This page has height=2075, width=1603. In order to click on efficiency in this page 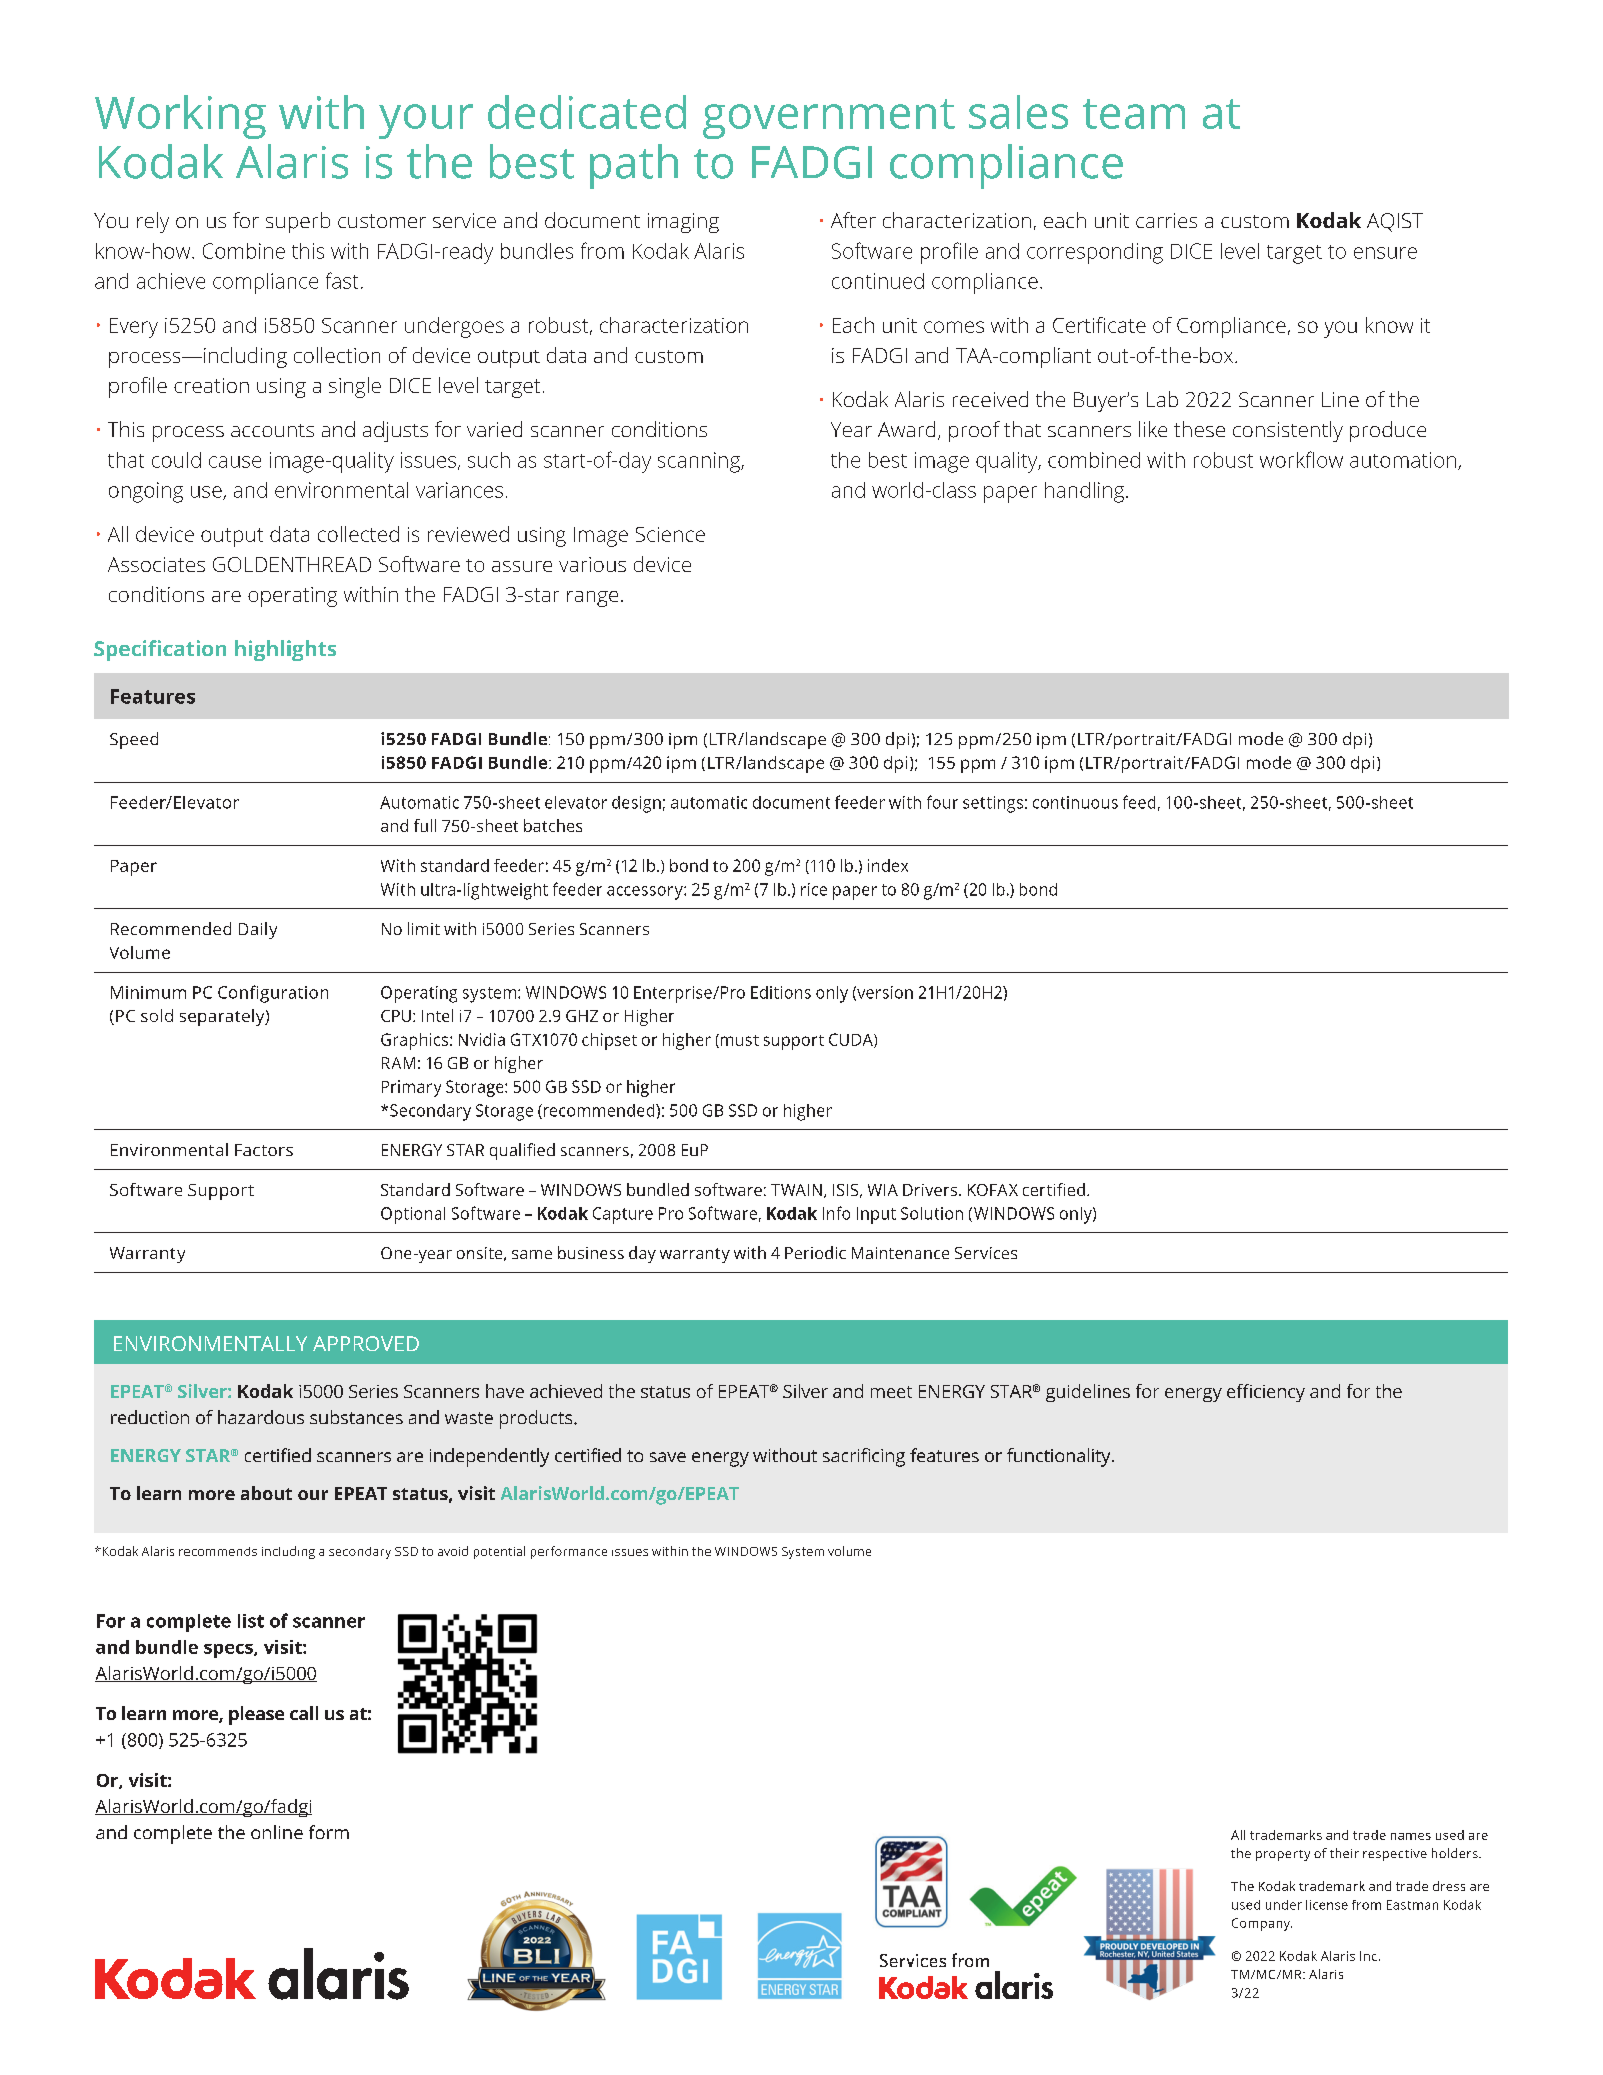, I will do `click(1266, 1393)`.
